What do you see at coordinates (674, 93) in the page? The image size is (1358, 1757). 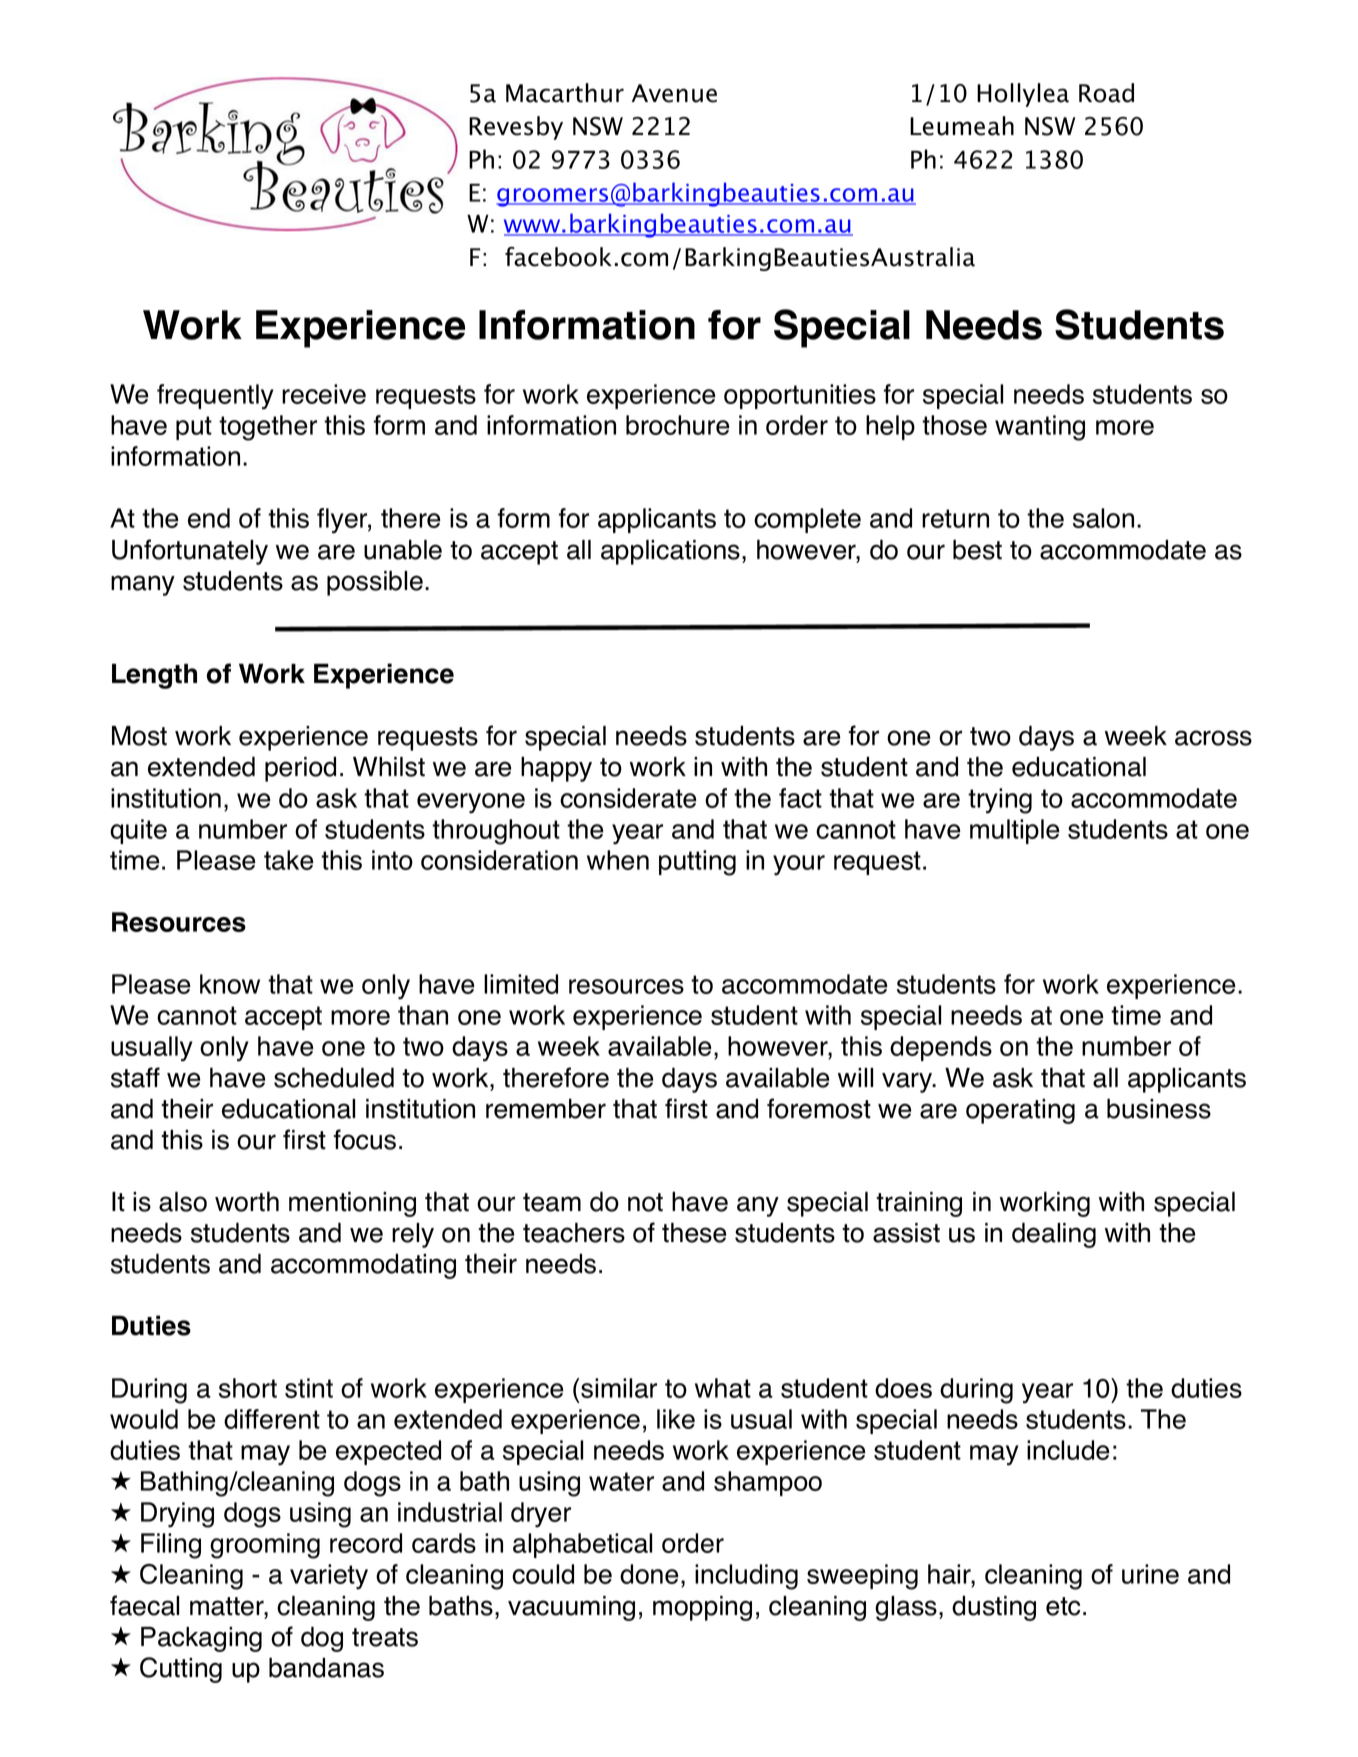 I see `Avenue` at bounding box center [674, 93].
